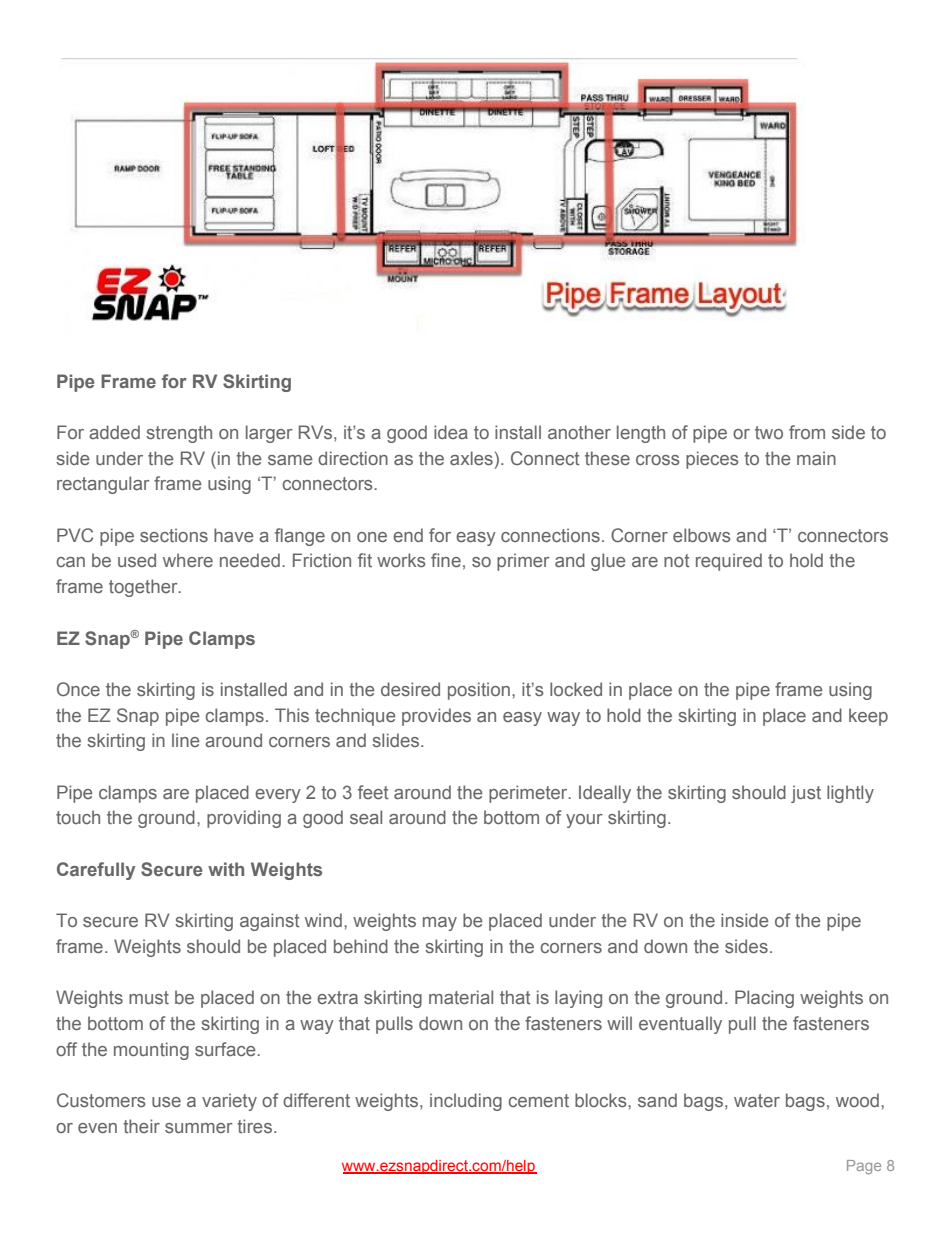 This document has height=1233, width=952. Describe the element at coordinates (179, 434) in the document. I see `strength` at that location.
